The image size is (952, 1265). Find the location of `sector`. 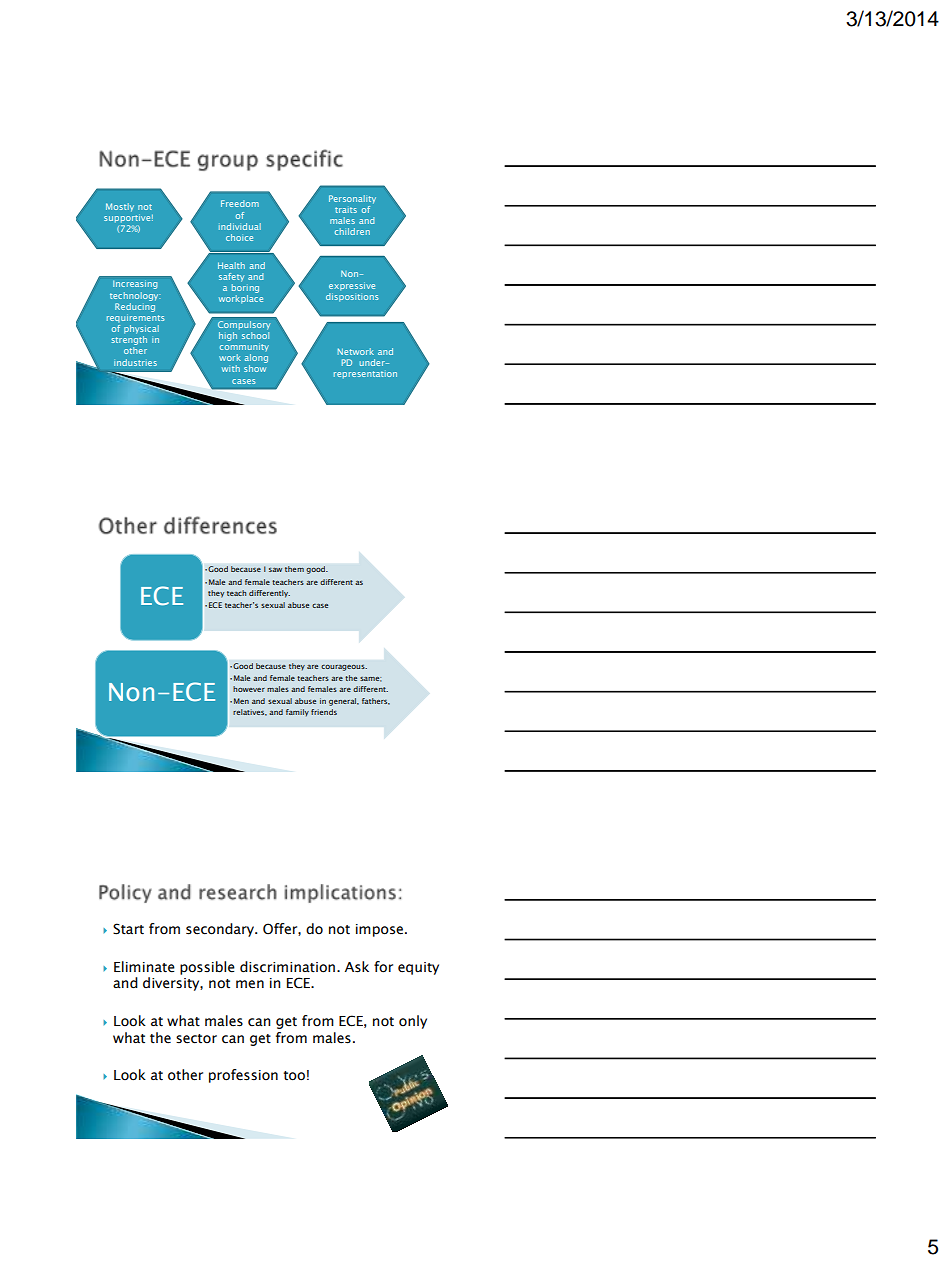

sector is located at coordinates (196, 1039).
